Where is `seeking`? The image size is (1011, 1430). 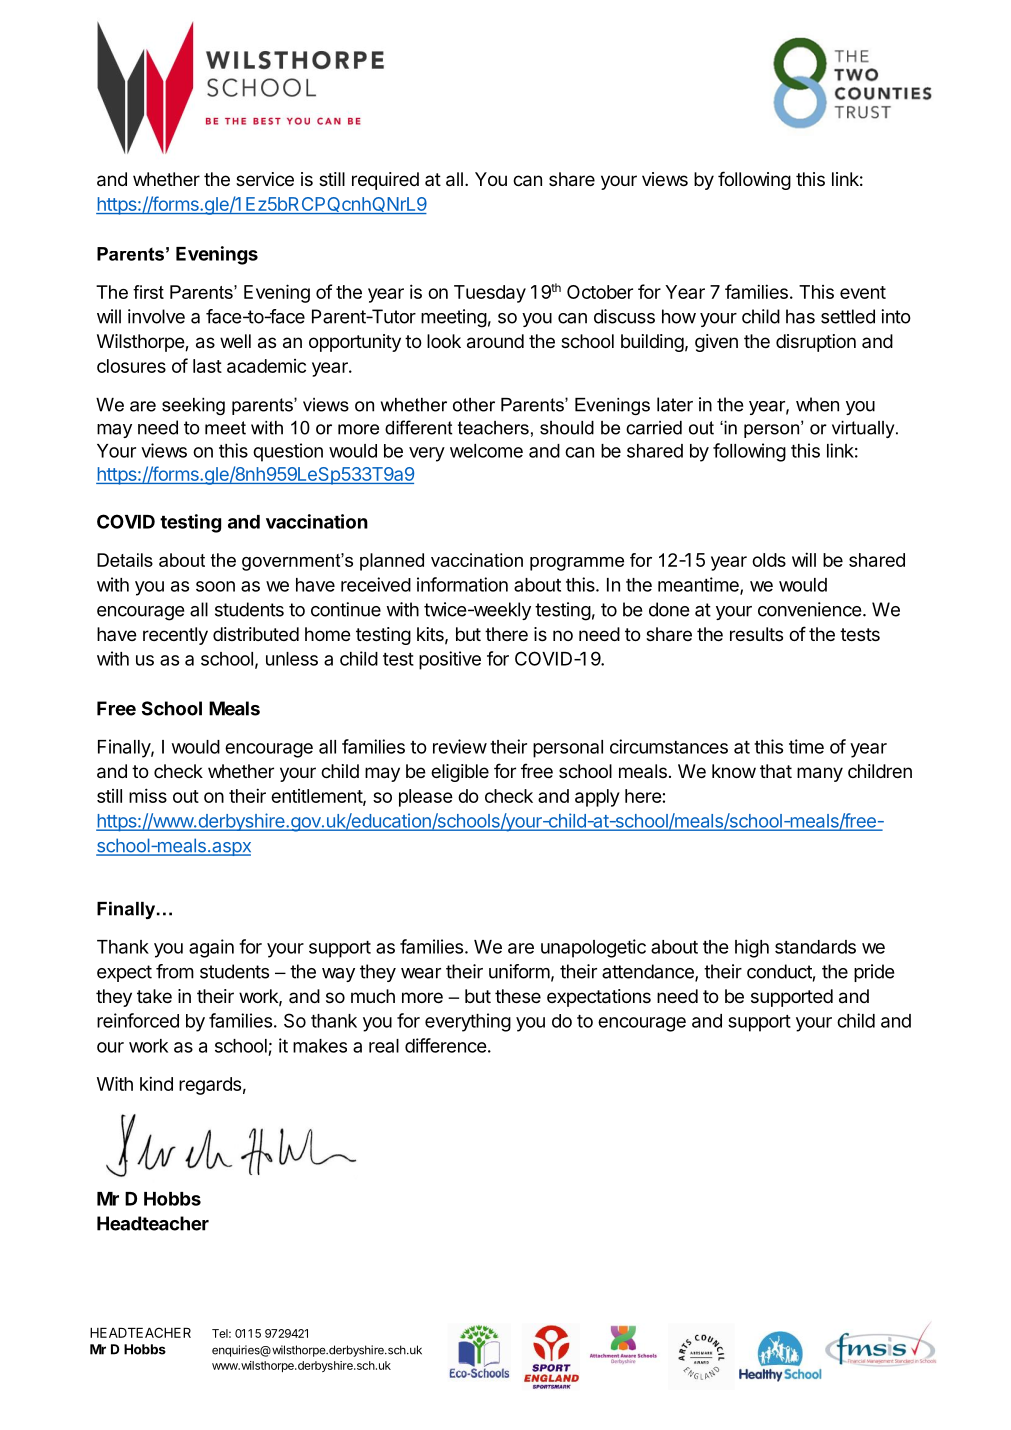
seeking is located at coordinates (193, 406).
